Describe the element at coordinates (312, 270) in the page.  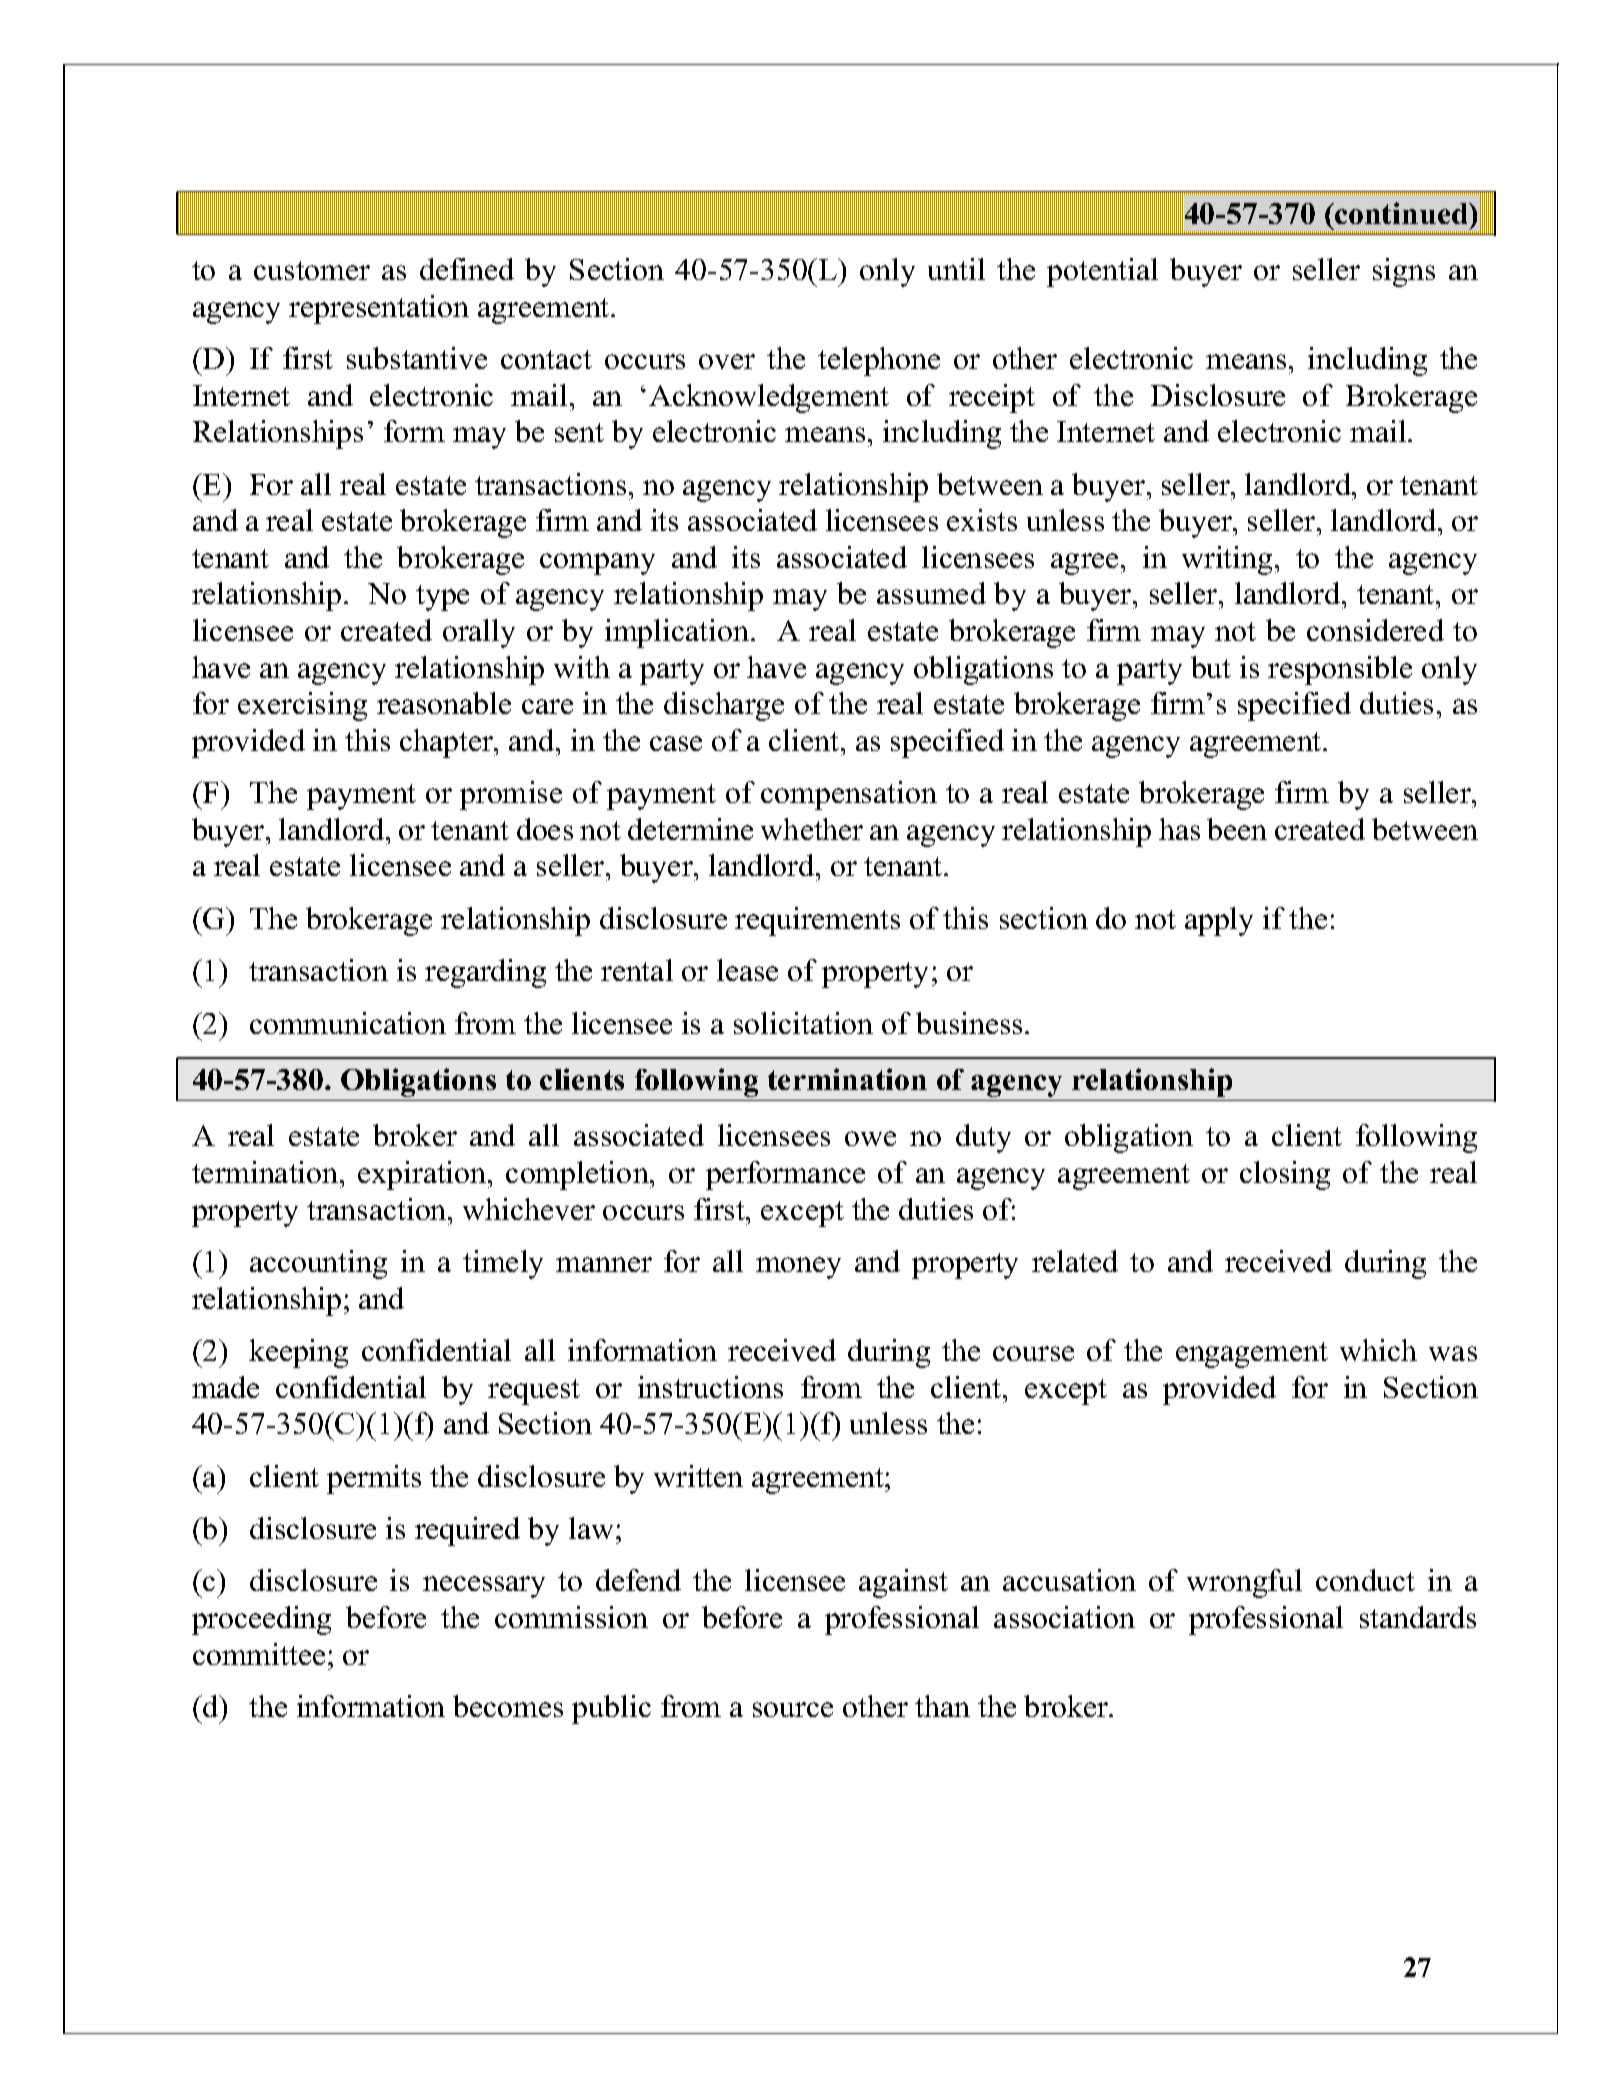
I see `customer` at that location.
